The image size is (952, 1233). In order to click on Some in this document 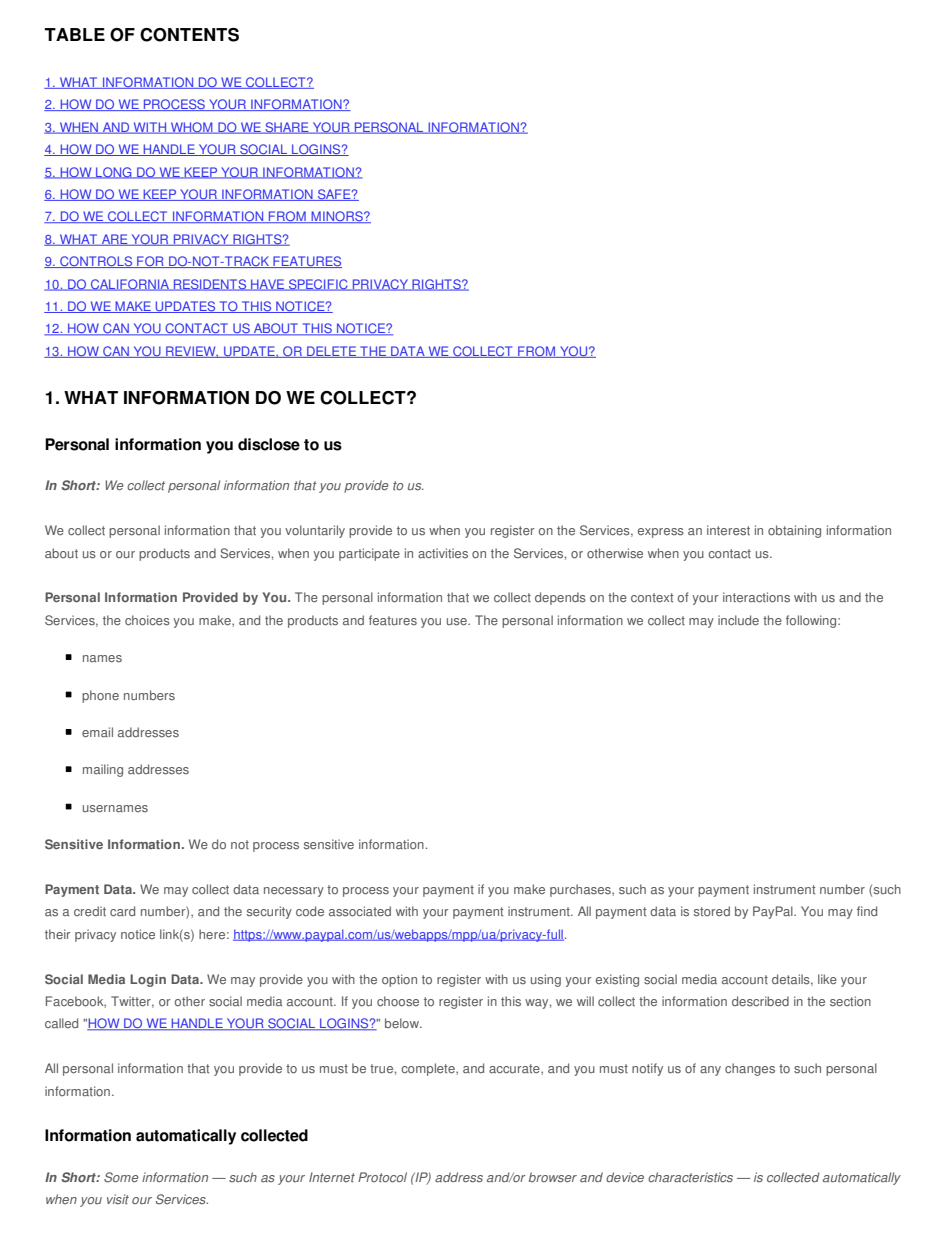, I will do `click(121, 1177)`.
